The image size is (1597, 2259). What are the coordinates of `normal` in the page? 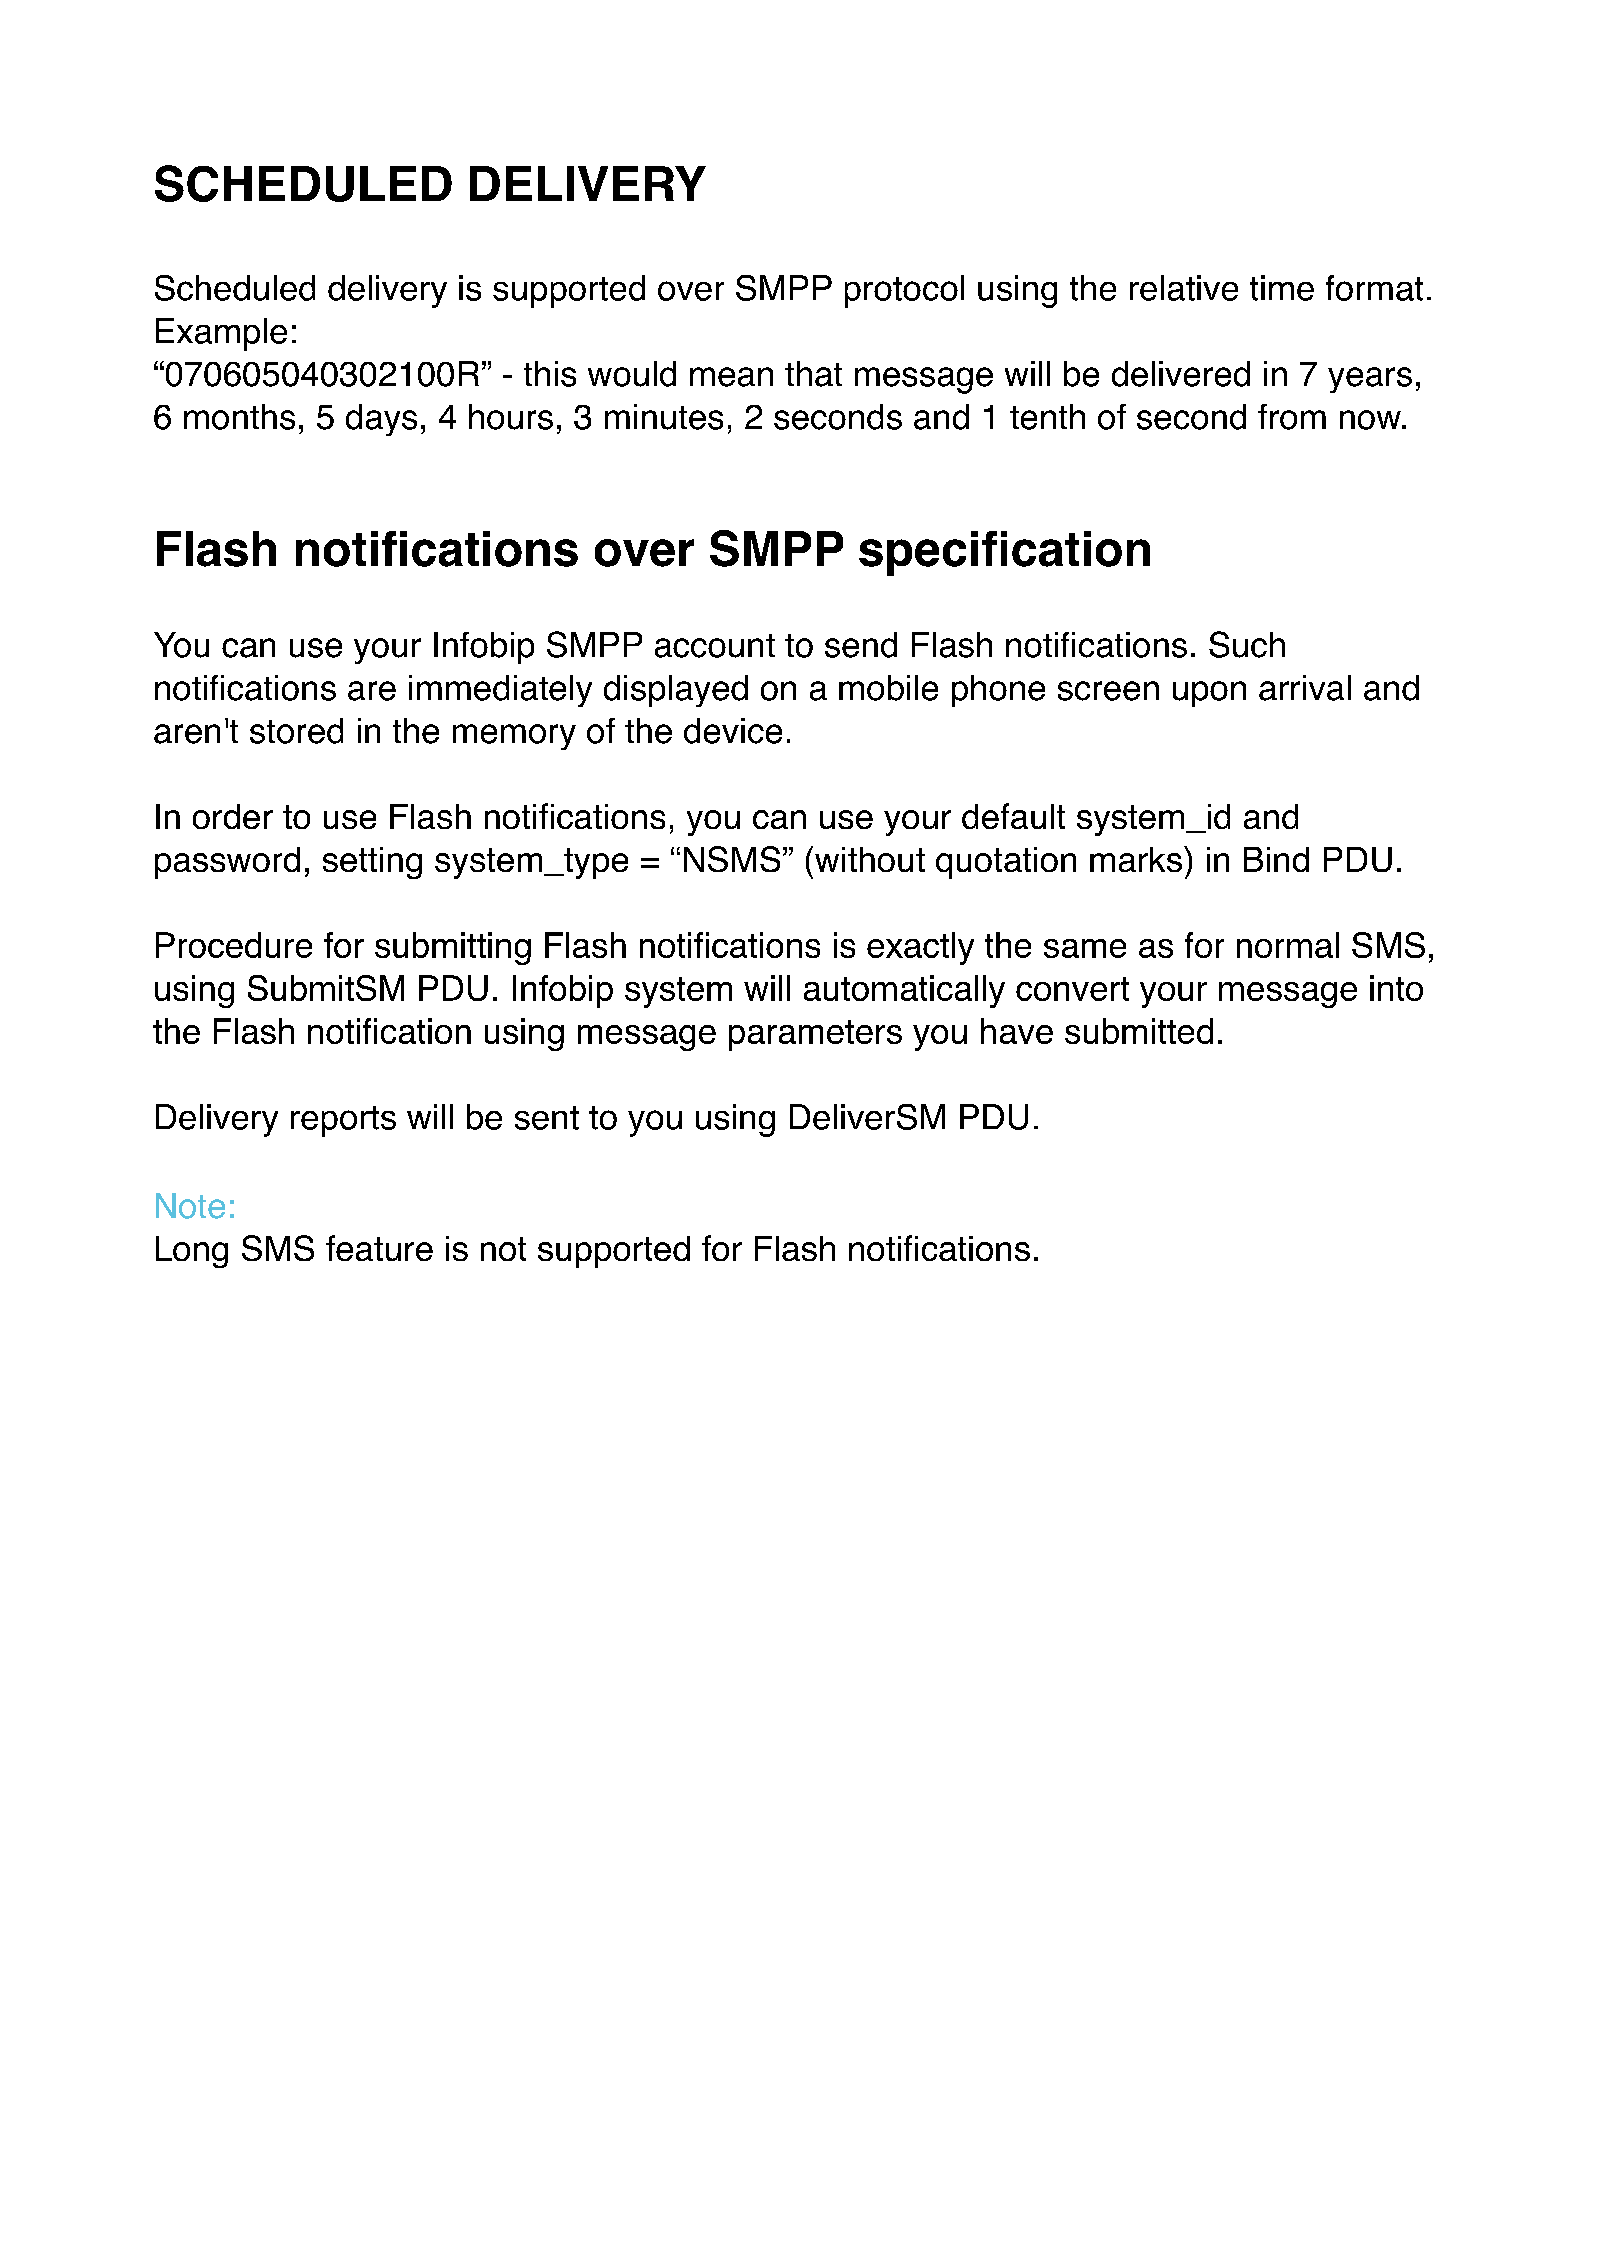 It's located at (1288, 945).
